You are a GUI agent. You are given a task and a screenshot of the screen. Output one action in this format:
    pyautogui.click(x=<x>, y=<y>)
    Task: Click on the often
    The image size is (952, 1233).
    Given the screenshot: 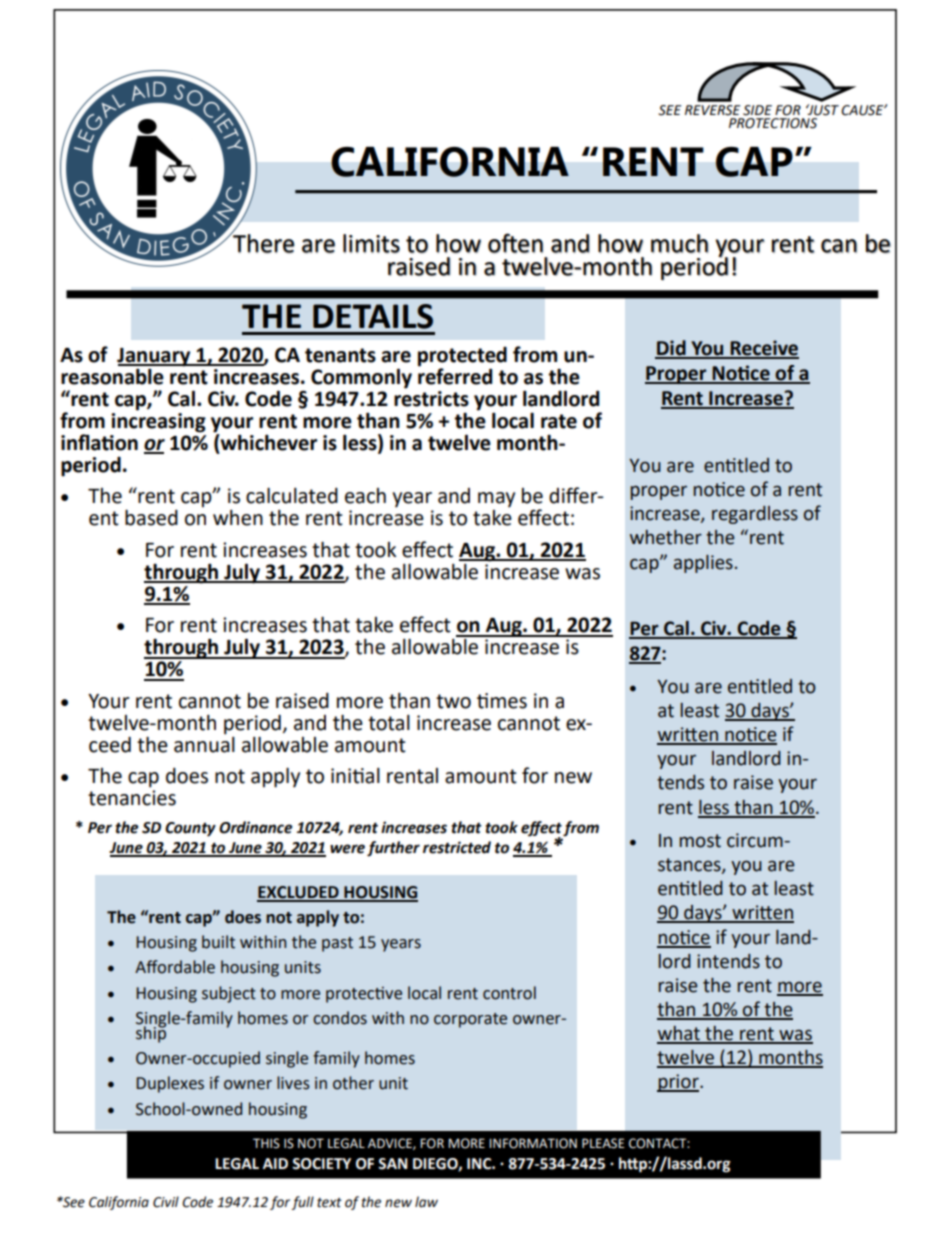 What is the action you would take?
    pyautogui.click(x=515, y=243)
